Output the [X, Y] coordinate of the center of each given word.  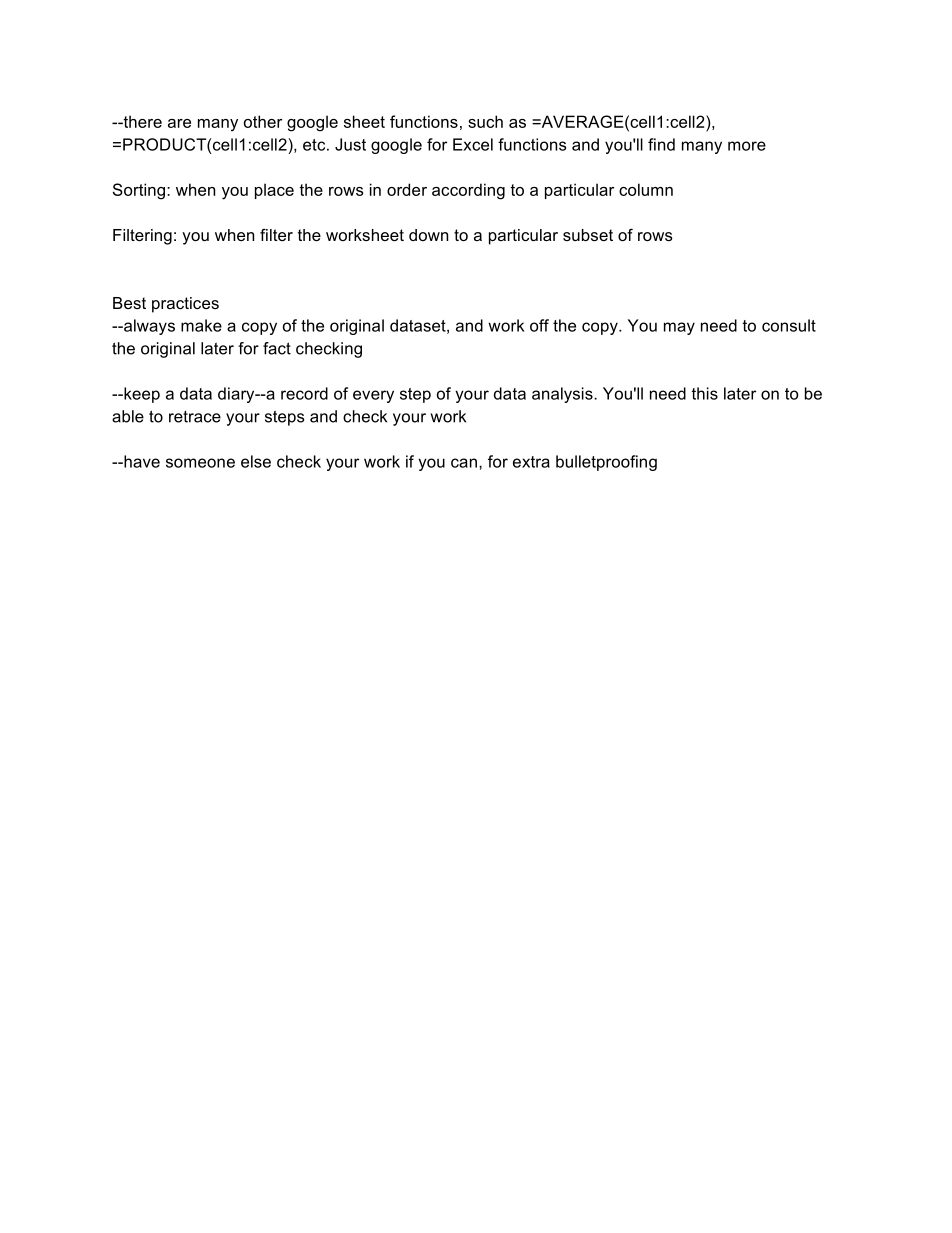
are [179, 123]
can [464, 463]
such [485, 121]
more [747, 146]
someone [200, 463]
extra [531, 462]
